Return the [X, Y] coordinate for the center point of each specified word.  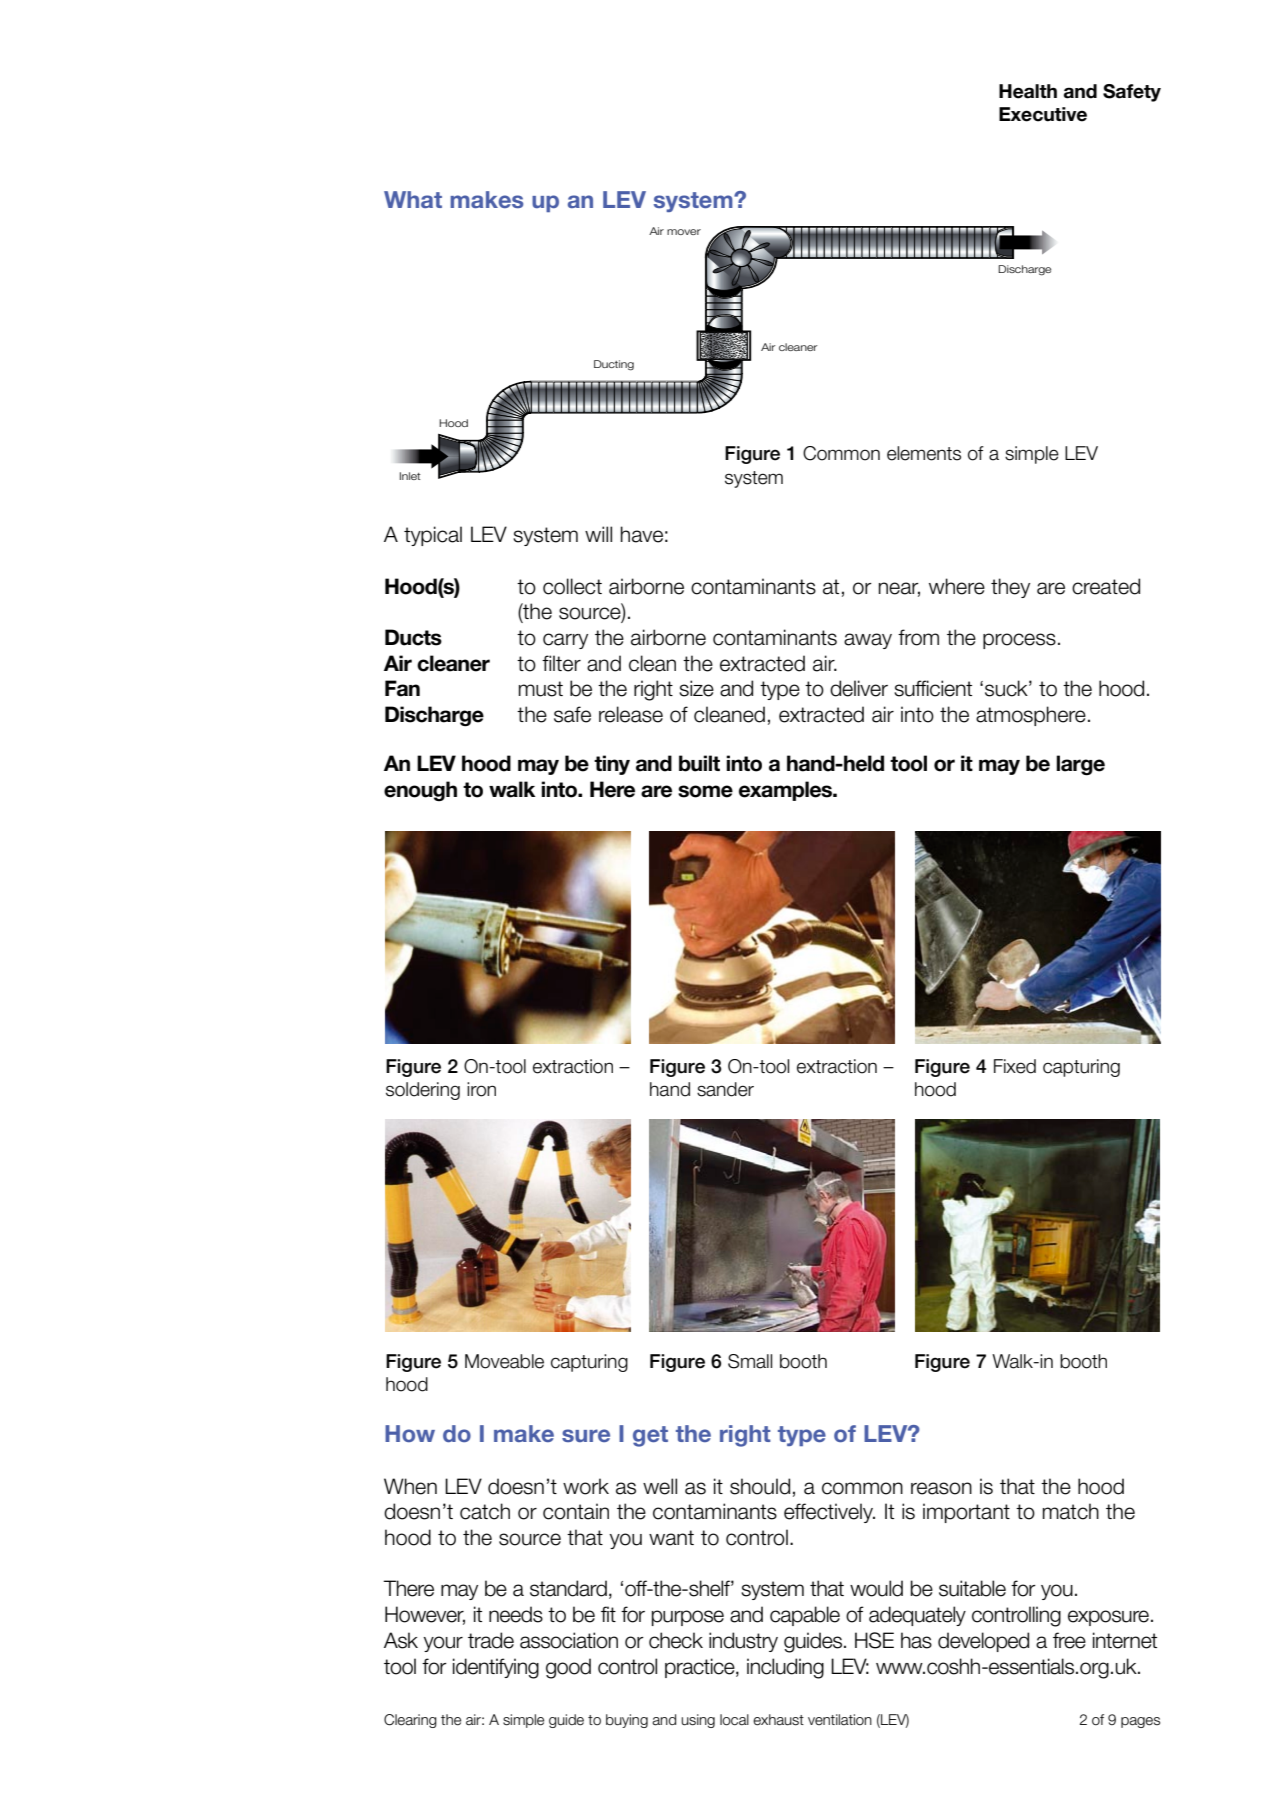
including [785, 1668]
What [413, 199]
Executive [1043, 114]
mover [684, 232]
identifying [496, 1668]
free [1069, 1640]
